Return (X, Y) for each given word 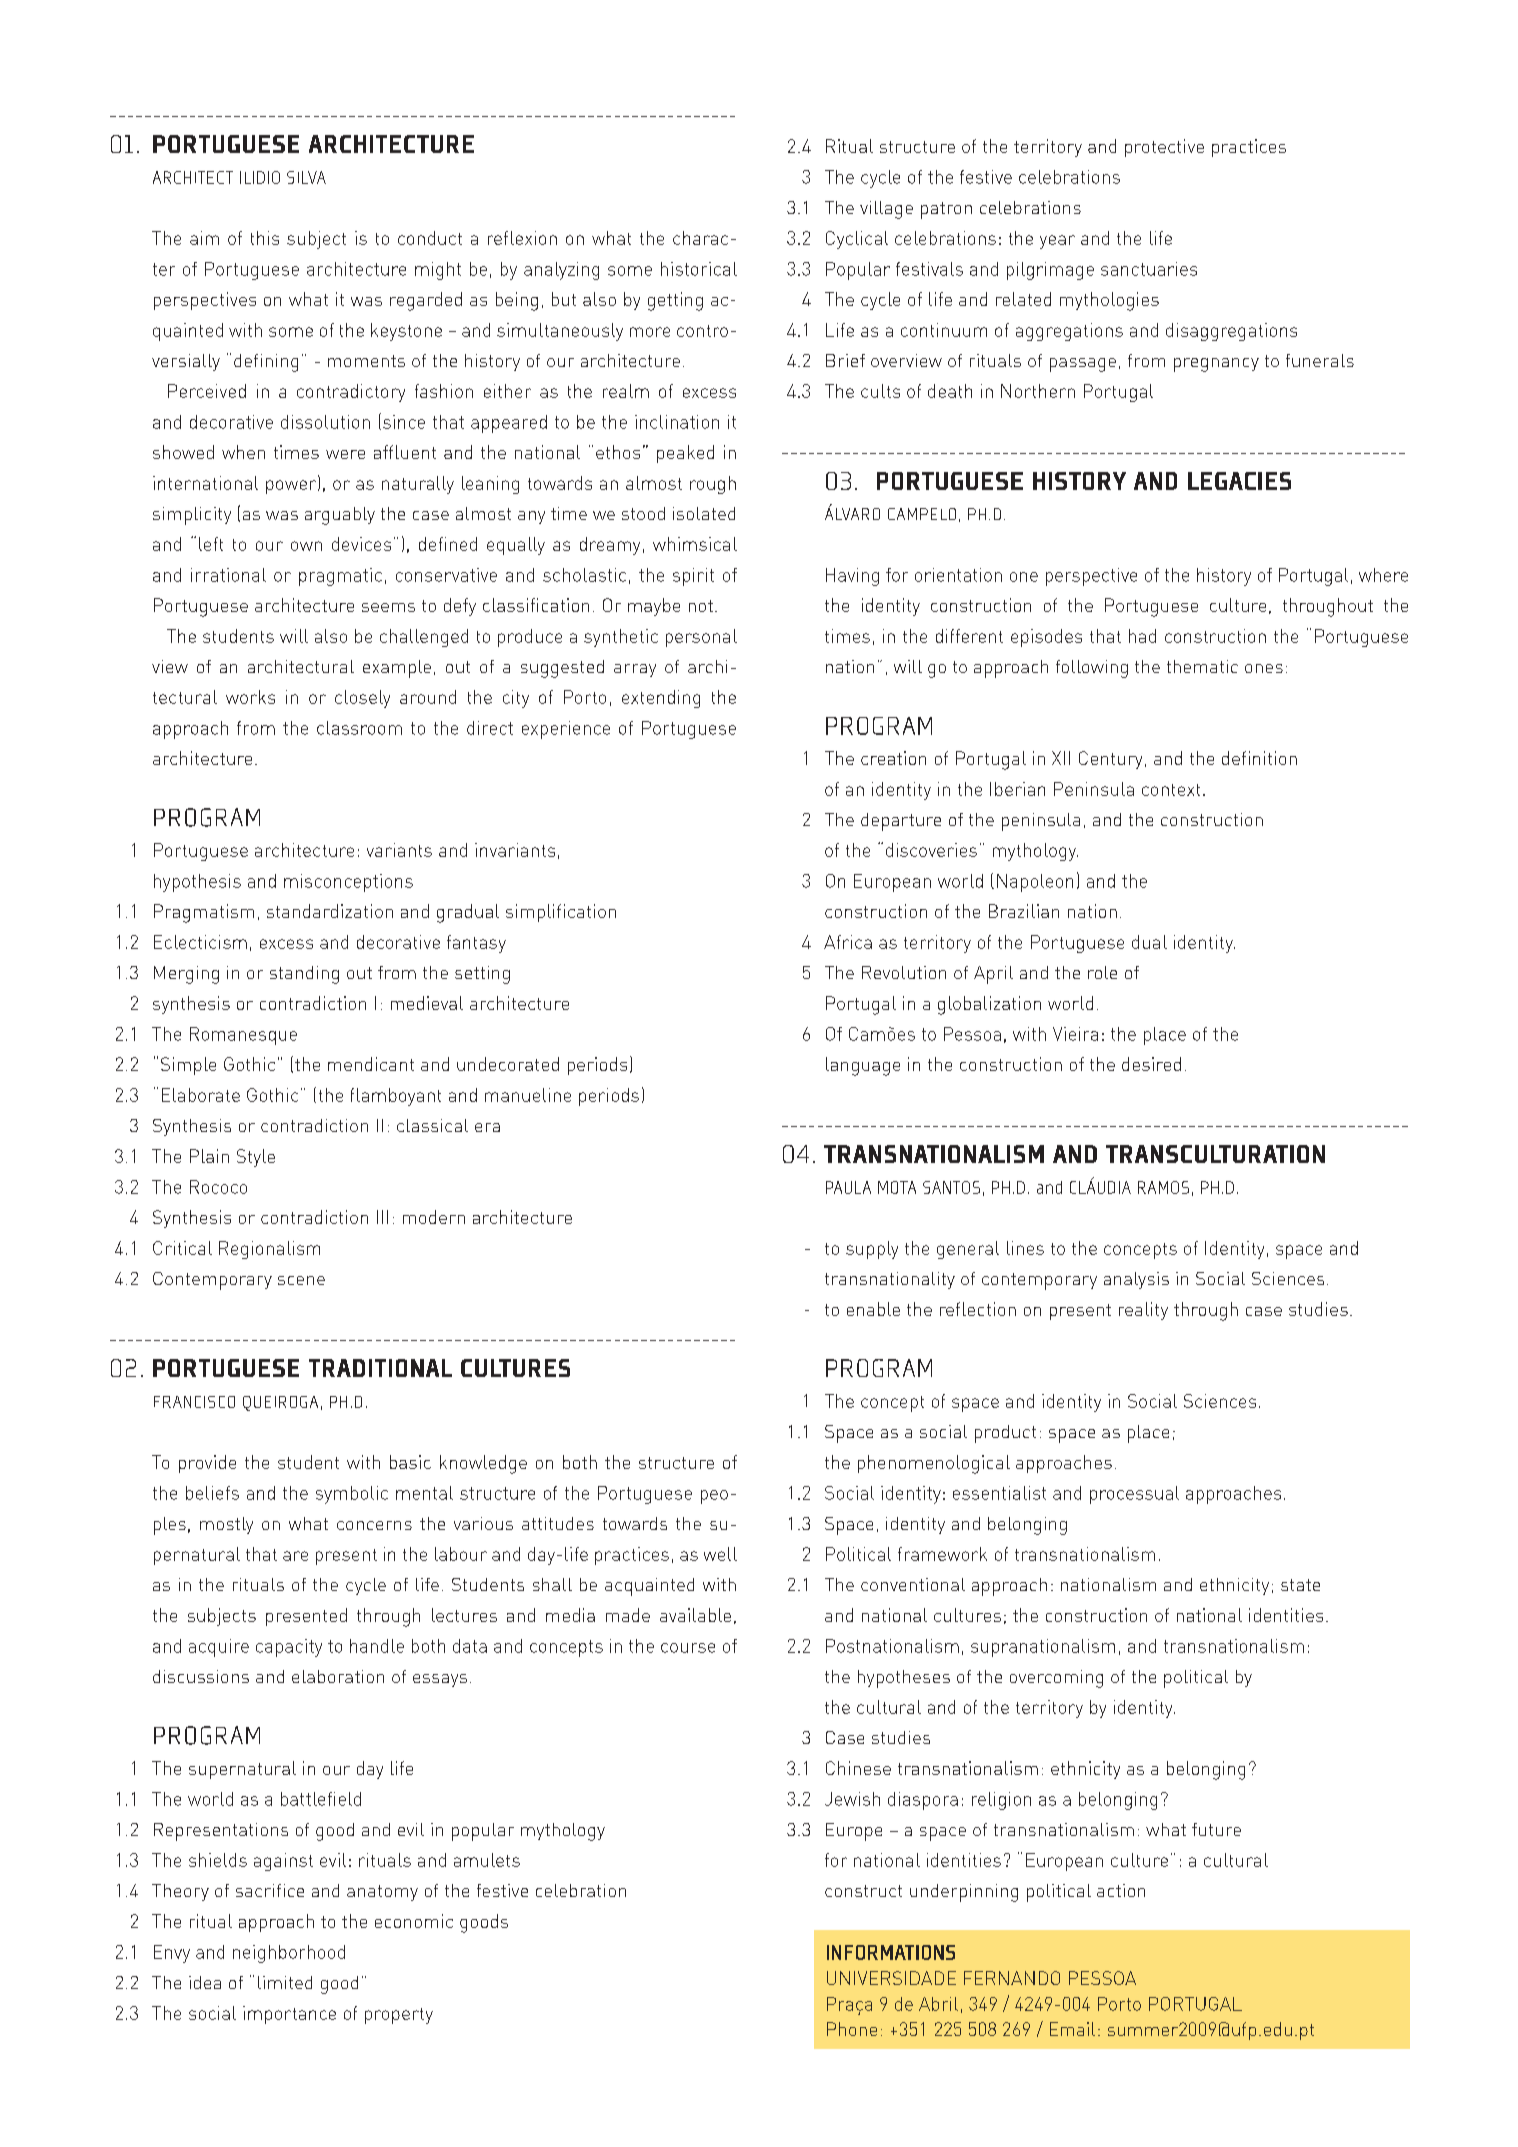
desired (1151, 1064)
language (863, 1066)
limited (285, 1982)
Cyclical (857, 240)
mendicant (371, 1064)
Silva (306, 177)
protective (1164, 148)
